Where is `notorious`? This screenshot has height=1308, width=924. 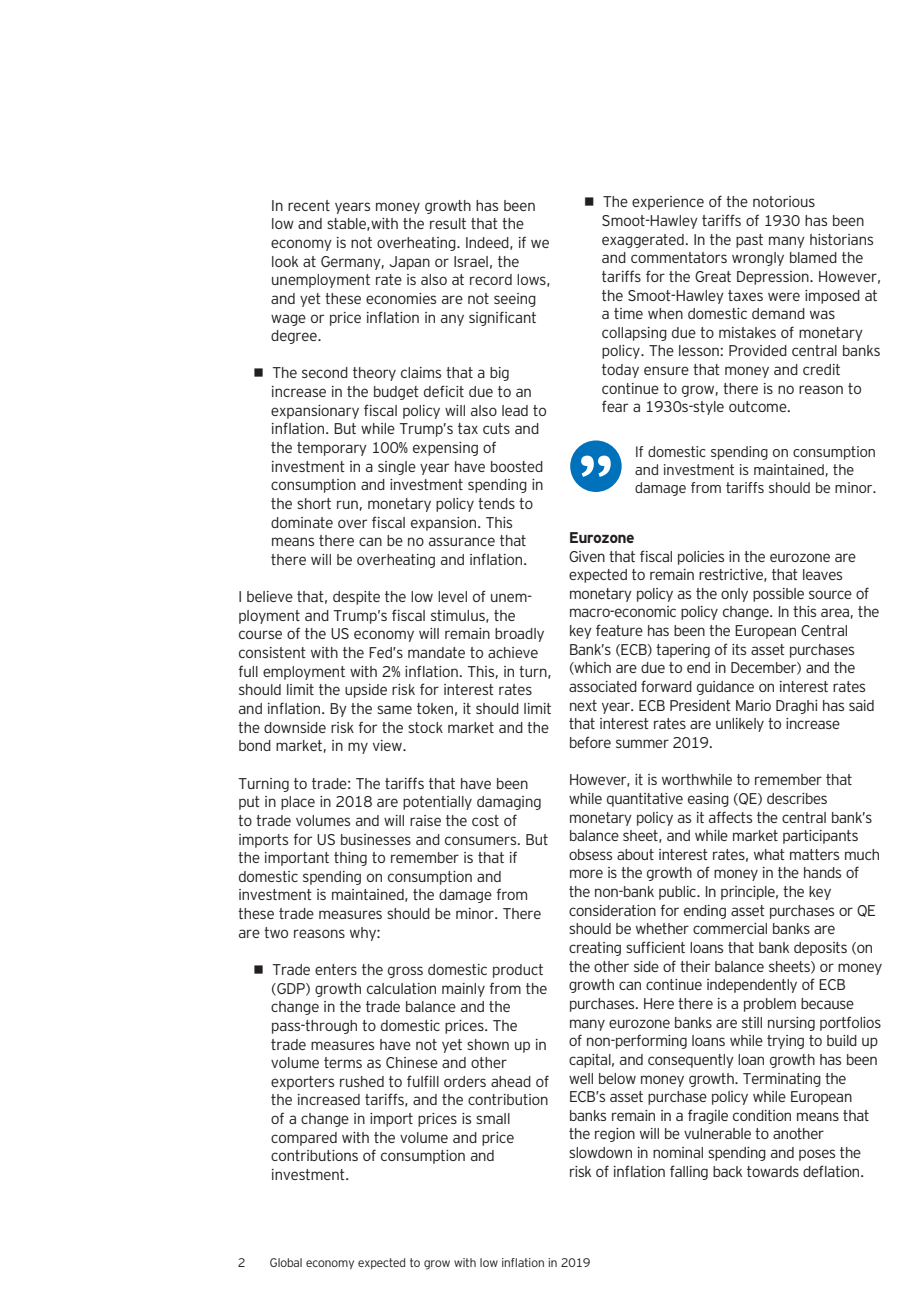
notorious is located at coordinates (784, 201).
